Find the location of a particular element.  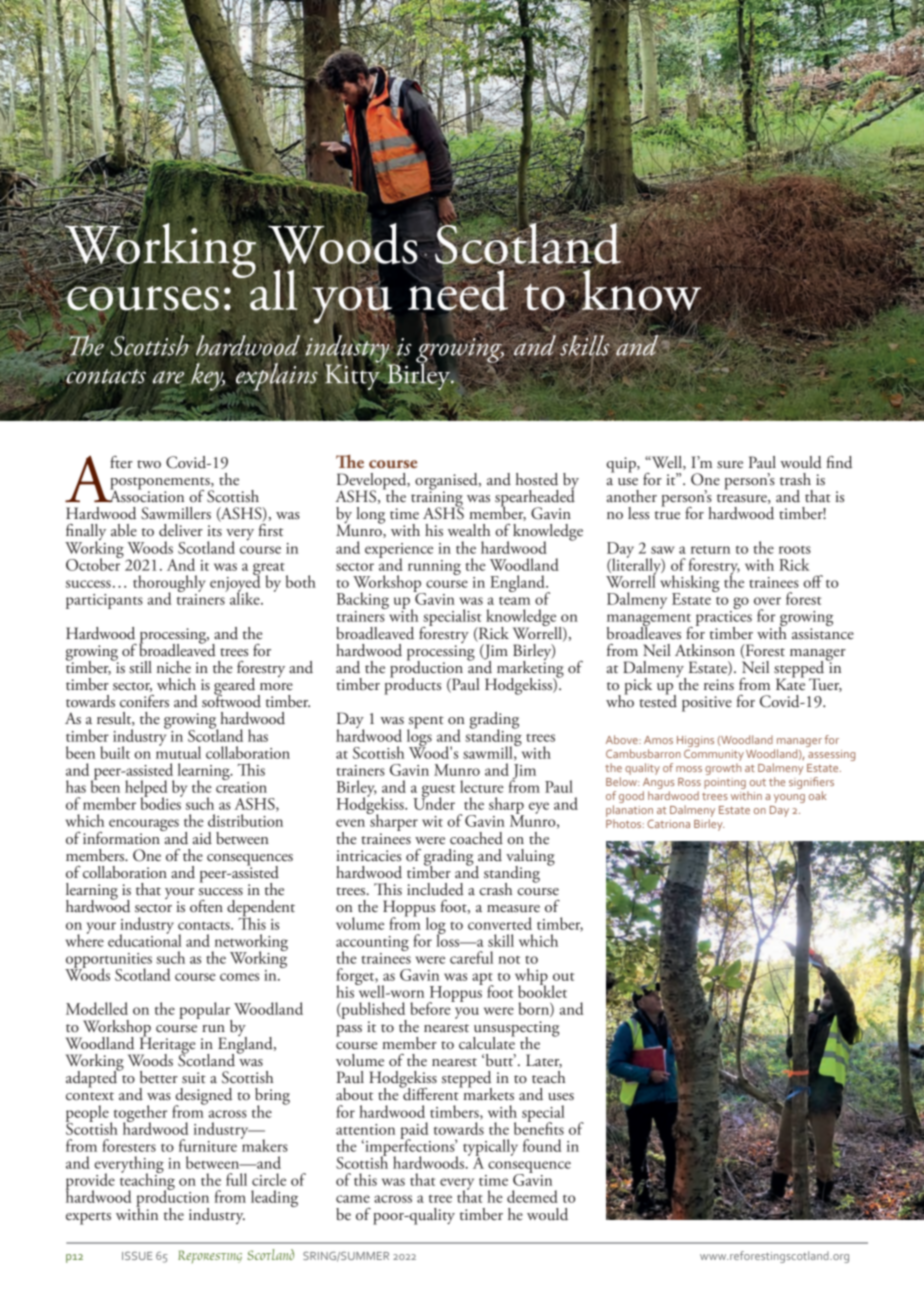

deemed is located at coordinates (532, 1196).
